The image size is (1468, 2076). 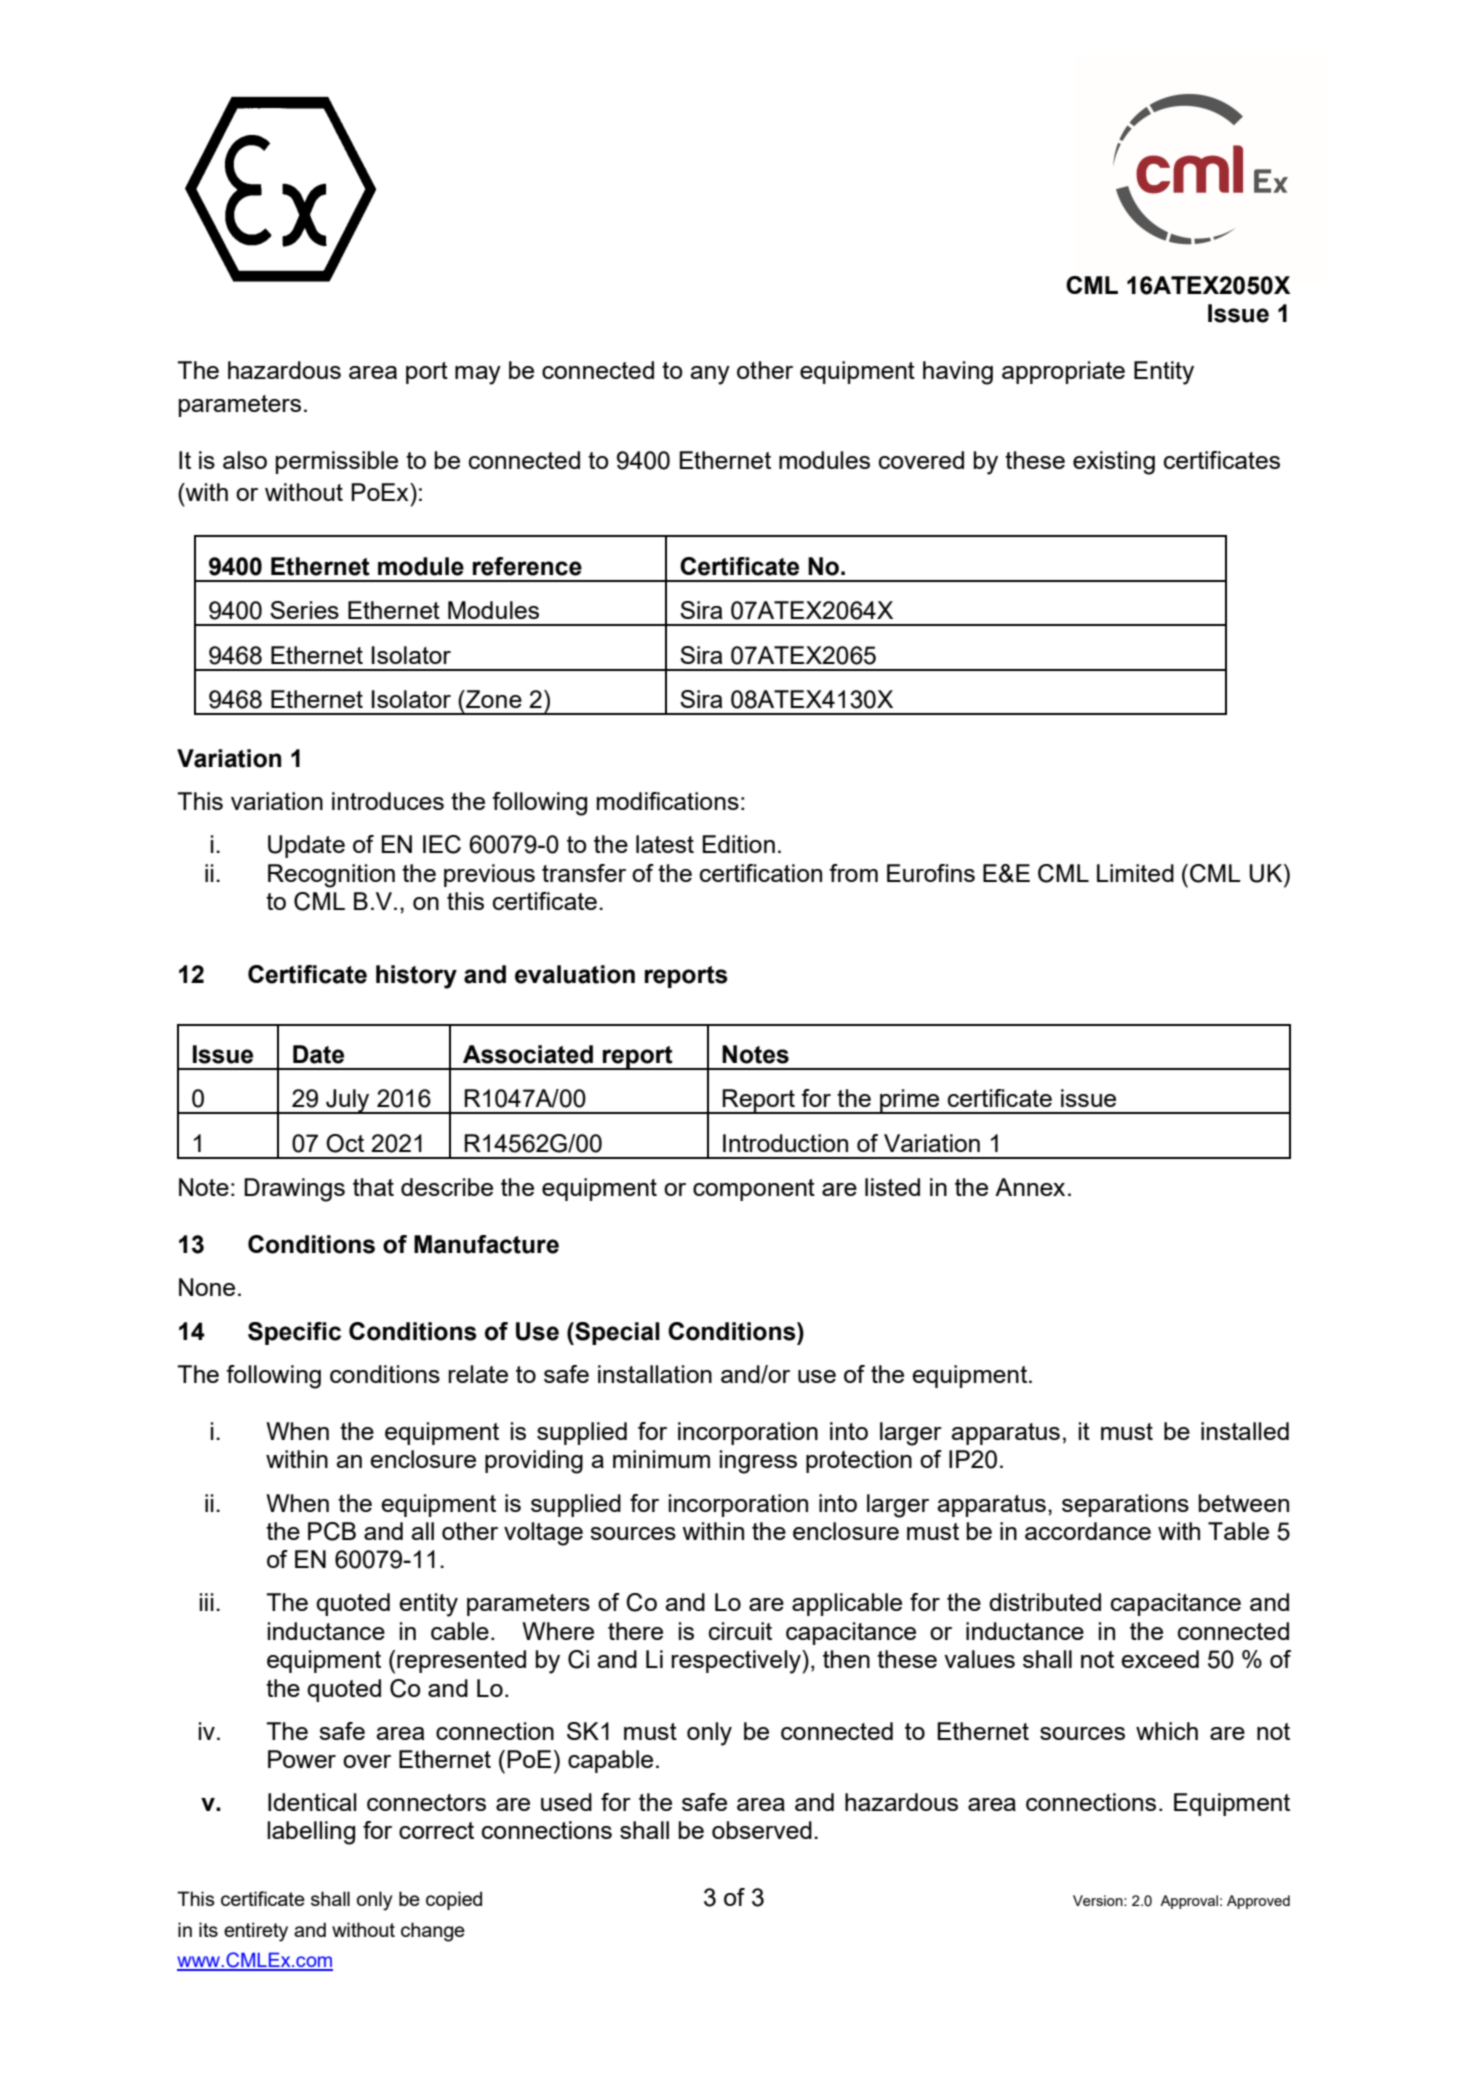 I want to click on Introduction, so click(x=785, y=1143).
